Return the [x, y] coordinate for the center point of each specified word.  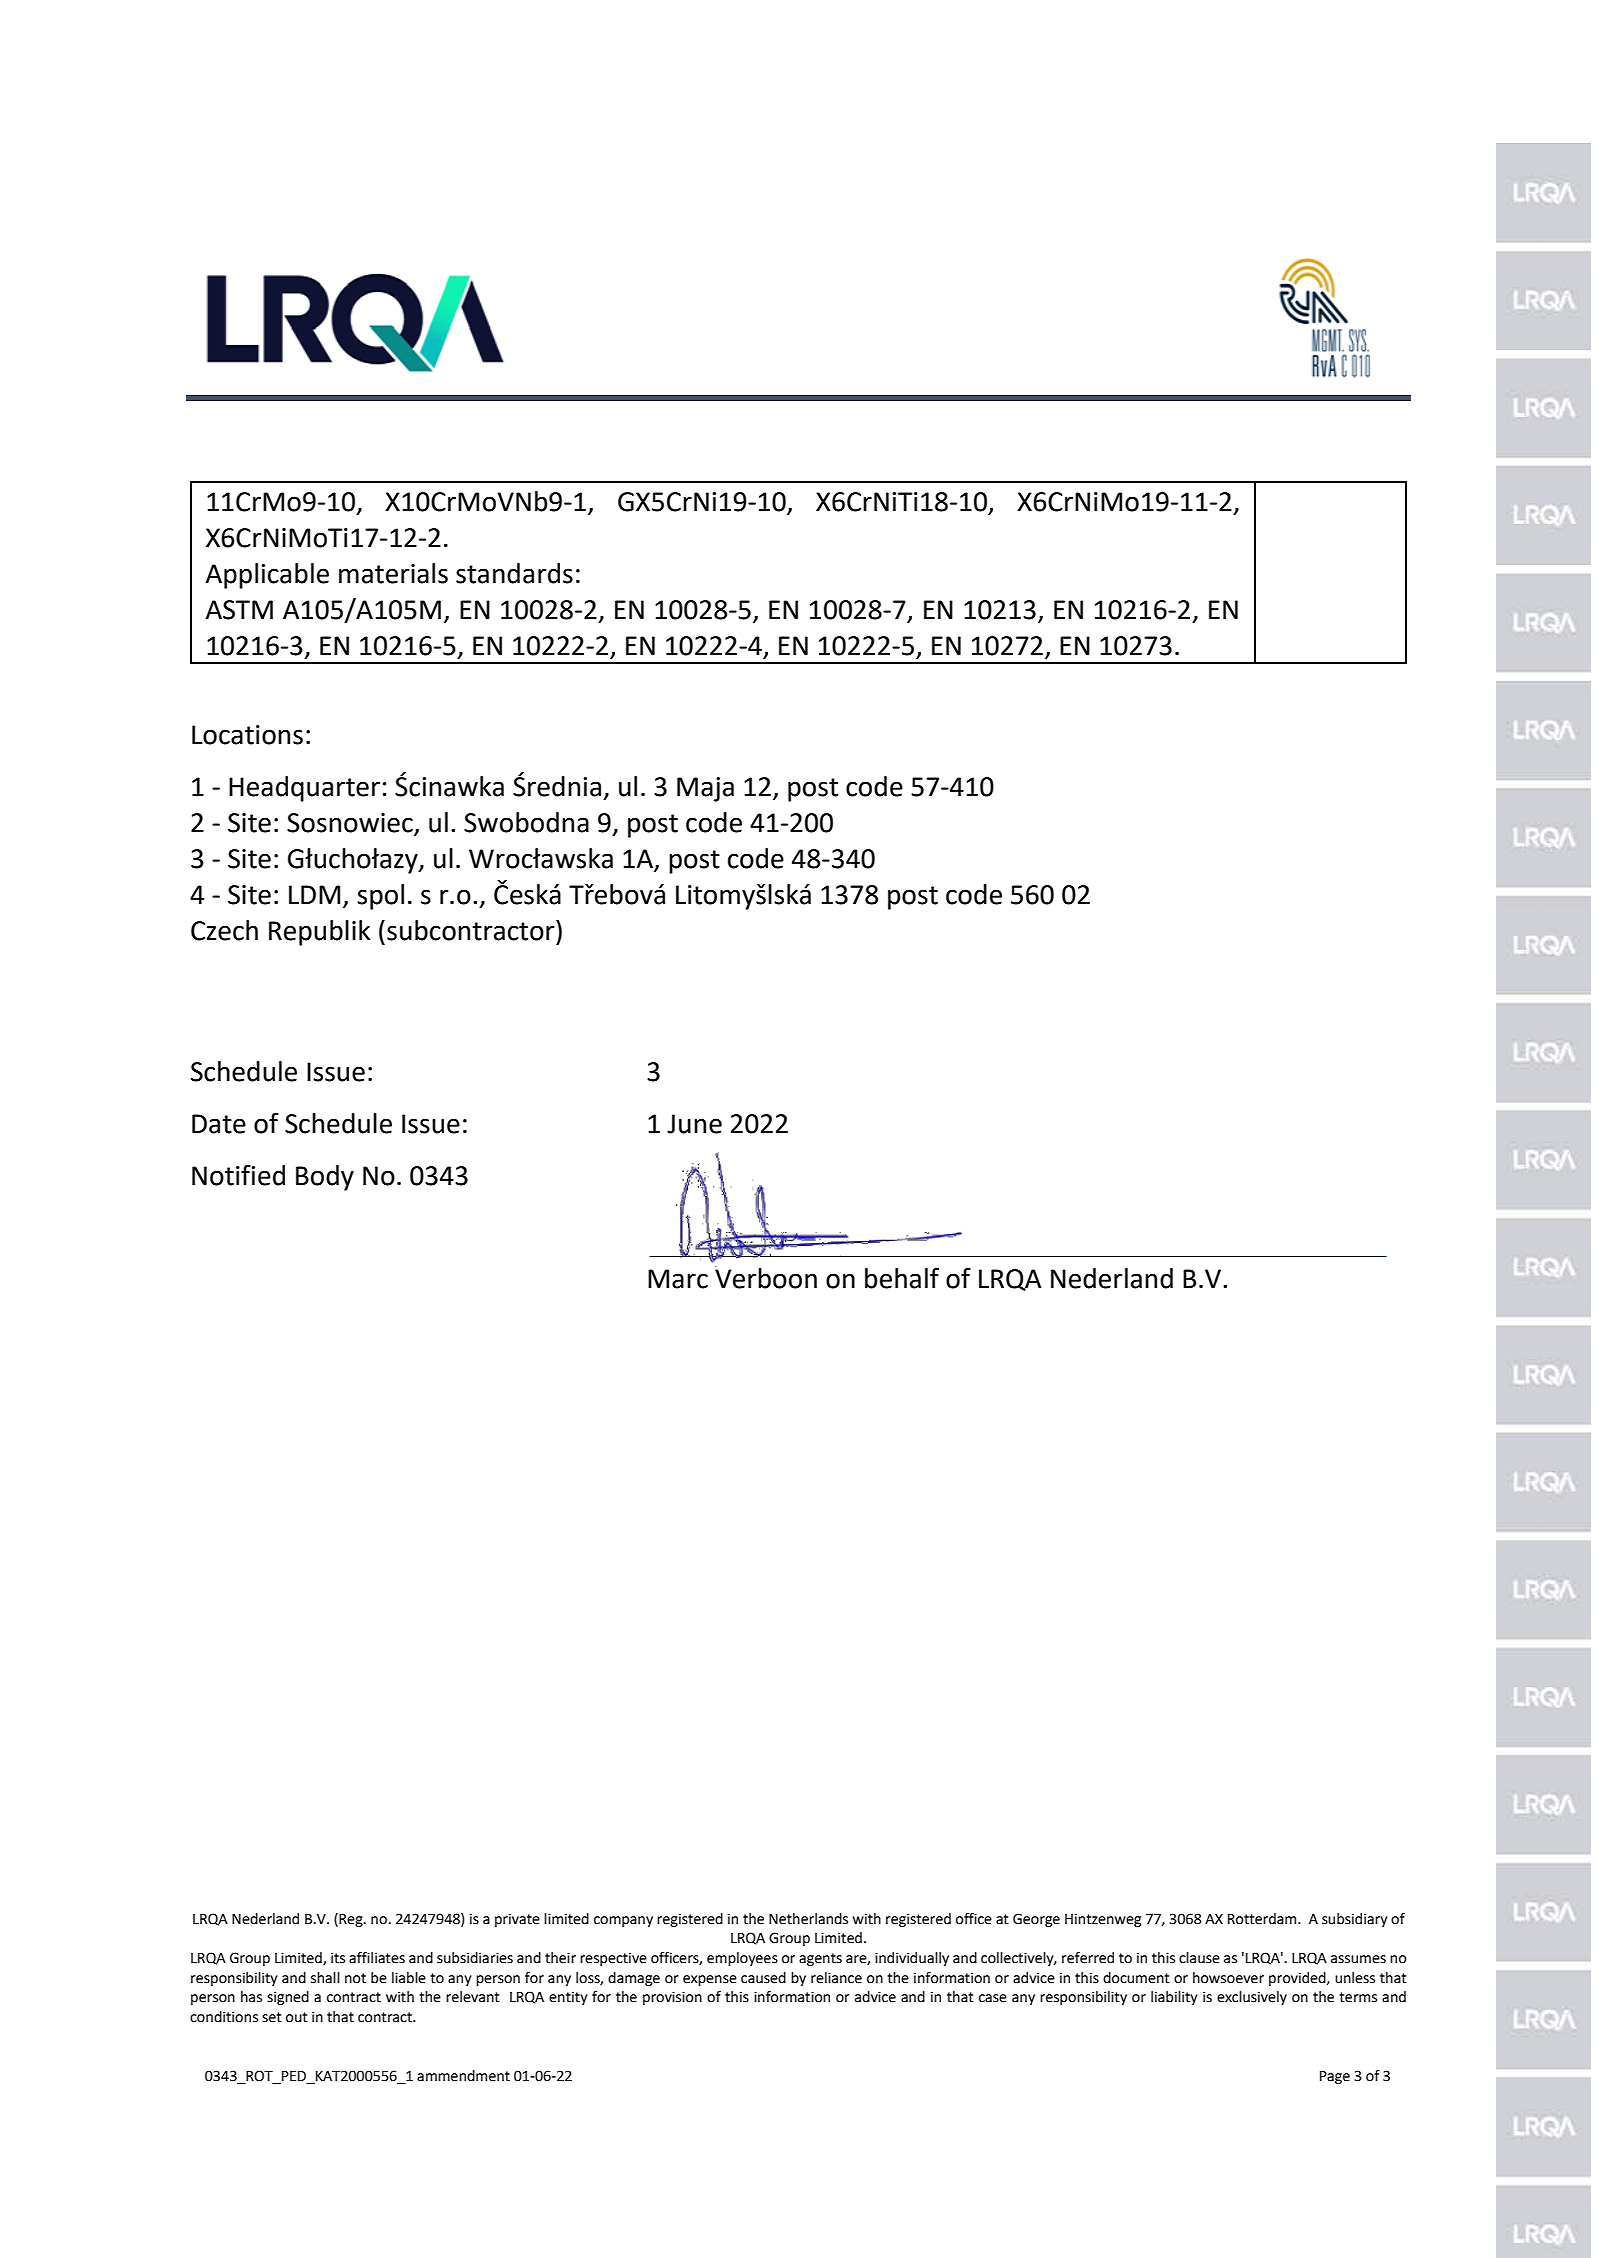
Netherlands [808, 1919]
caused [763, 1978]
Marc [678, 1279]
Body [325, 1178]
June [694, 1124]
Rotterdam [1263, 1919]
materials [393, 573]
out [297, 2017]
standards [514, 573]
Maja [705, 789]
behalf [902, 1278]
